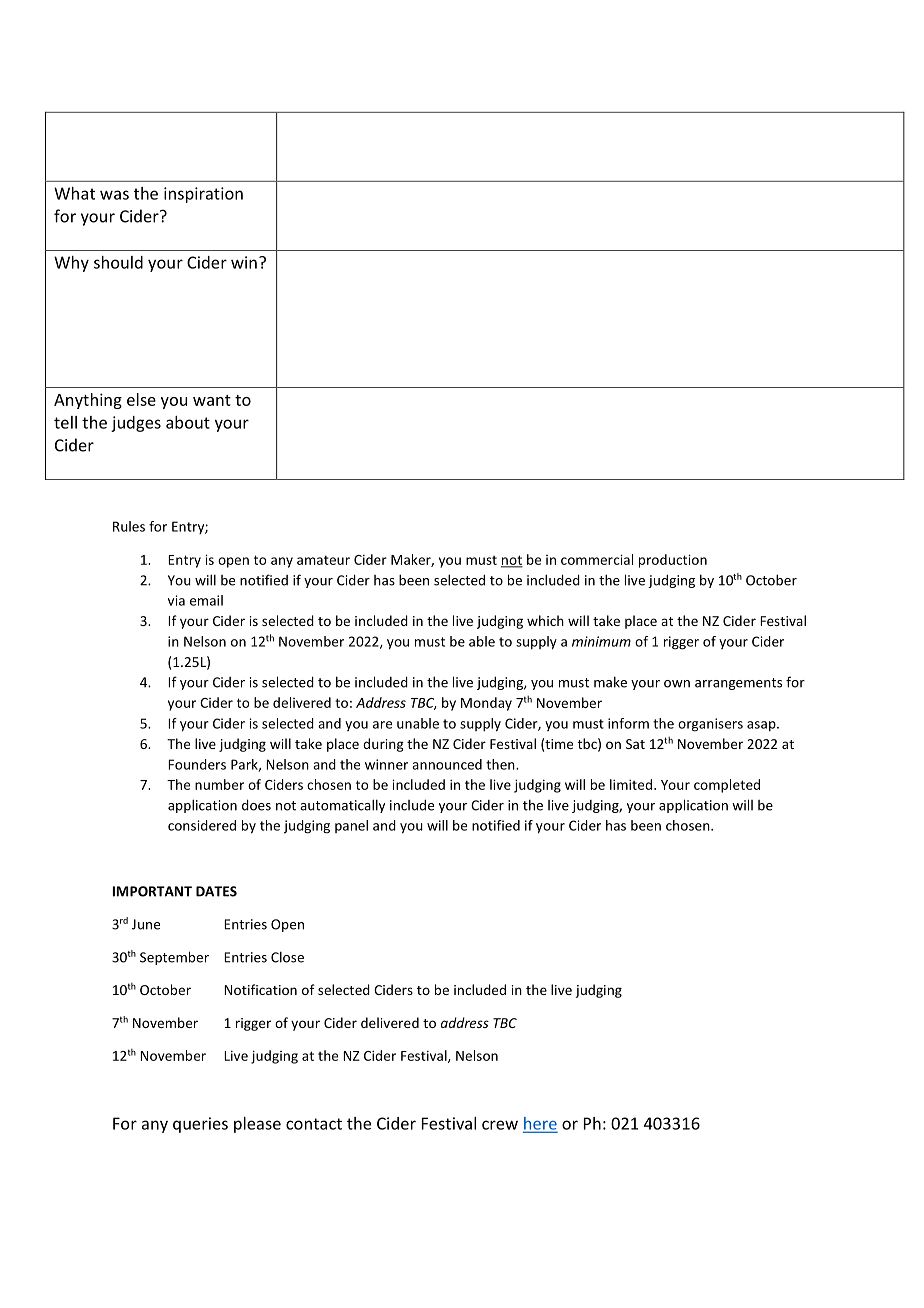 Image resolution: width=924 pixels, height=1308 pixels. I want to click on crew, so click(500, 1125).
